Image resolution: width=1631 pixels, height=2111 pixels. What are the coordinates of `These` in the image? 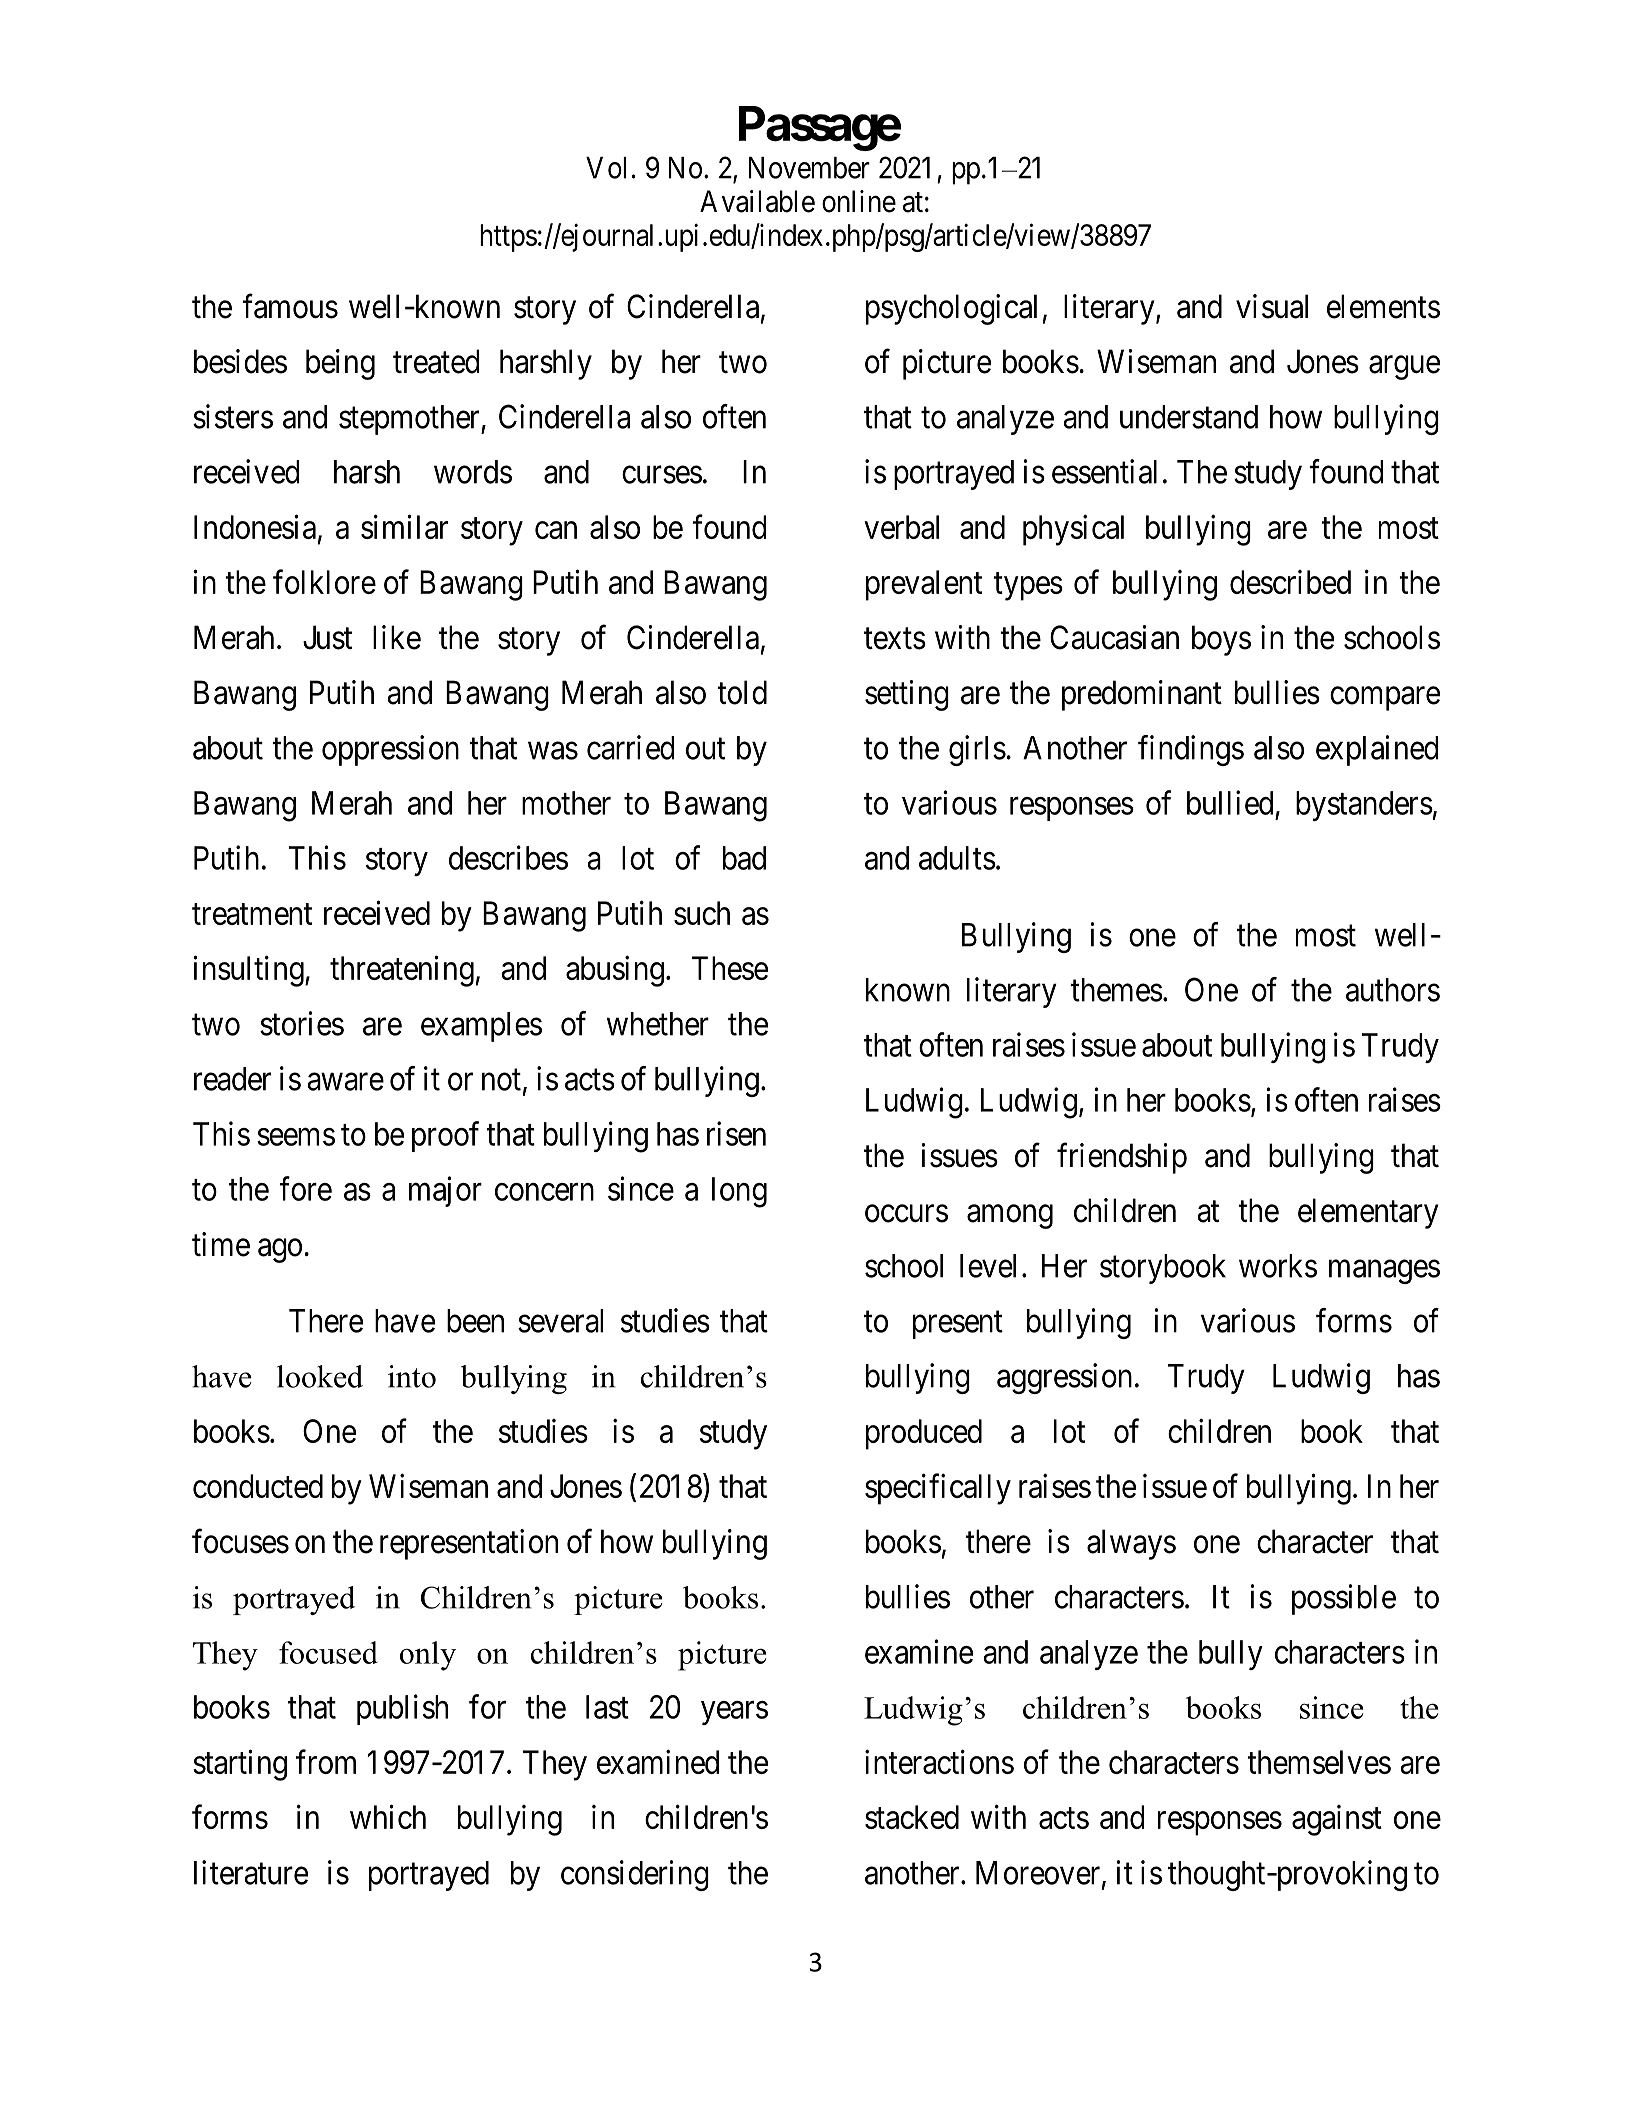 It's located at (730, 968).
